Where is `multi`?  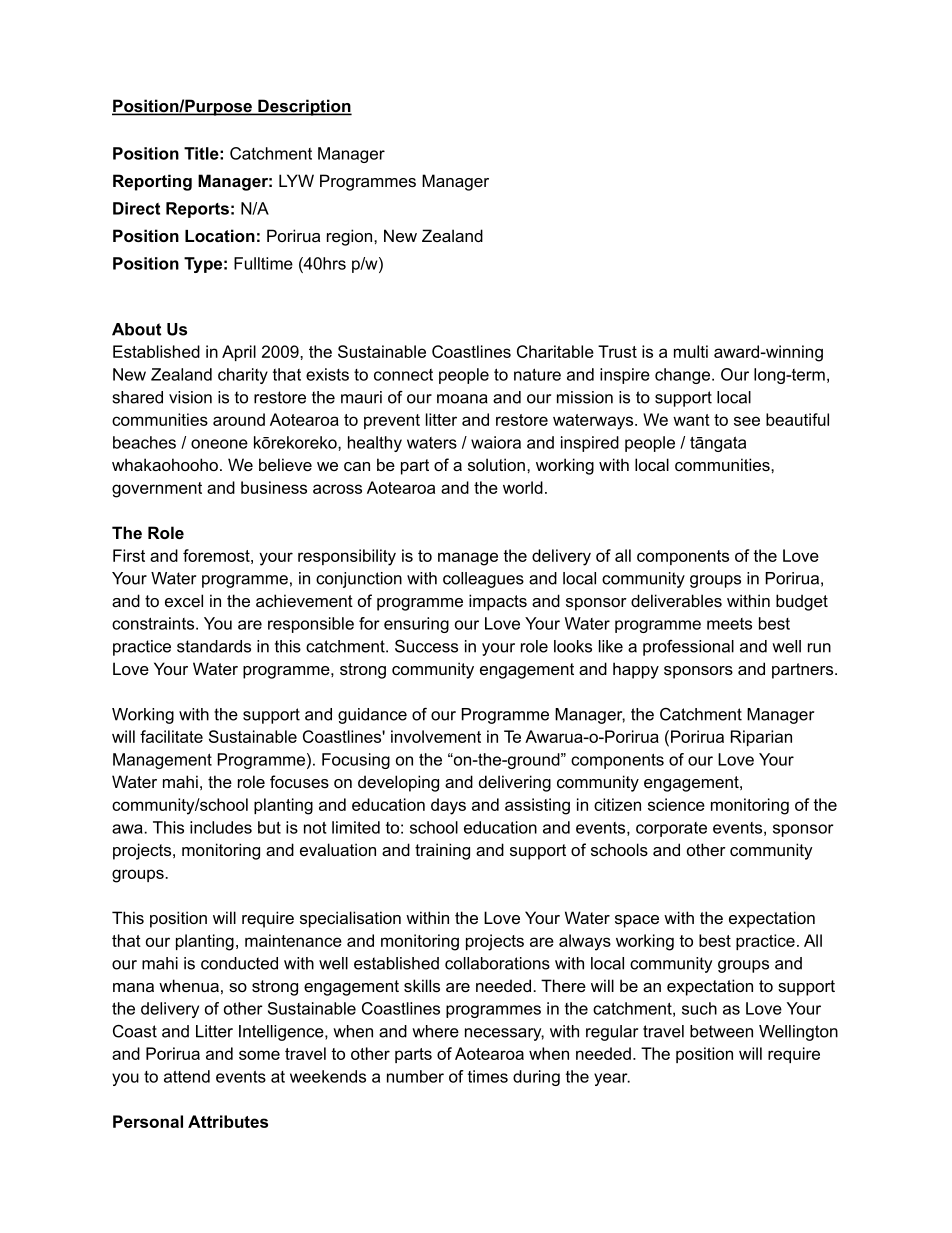 multi is located at coordinates (691, 351).
